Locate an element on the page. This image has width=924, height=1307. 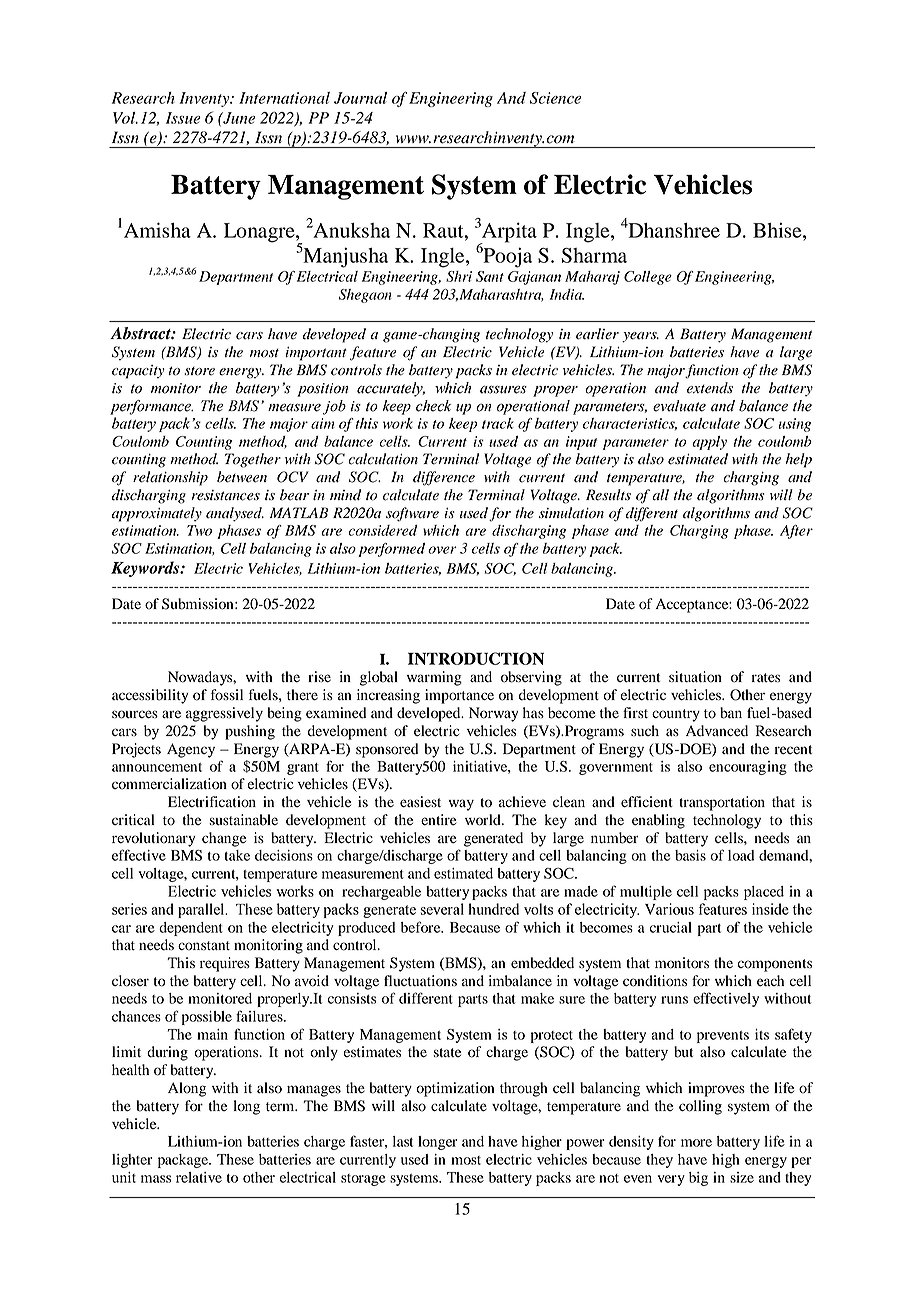
Science is located at coordinates (555, 98).
